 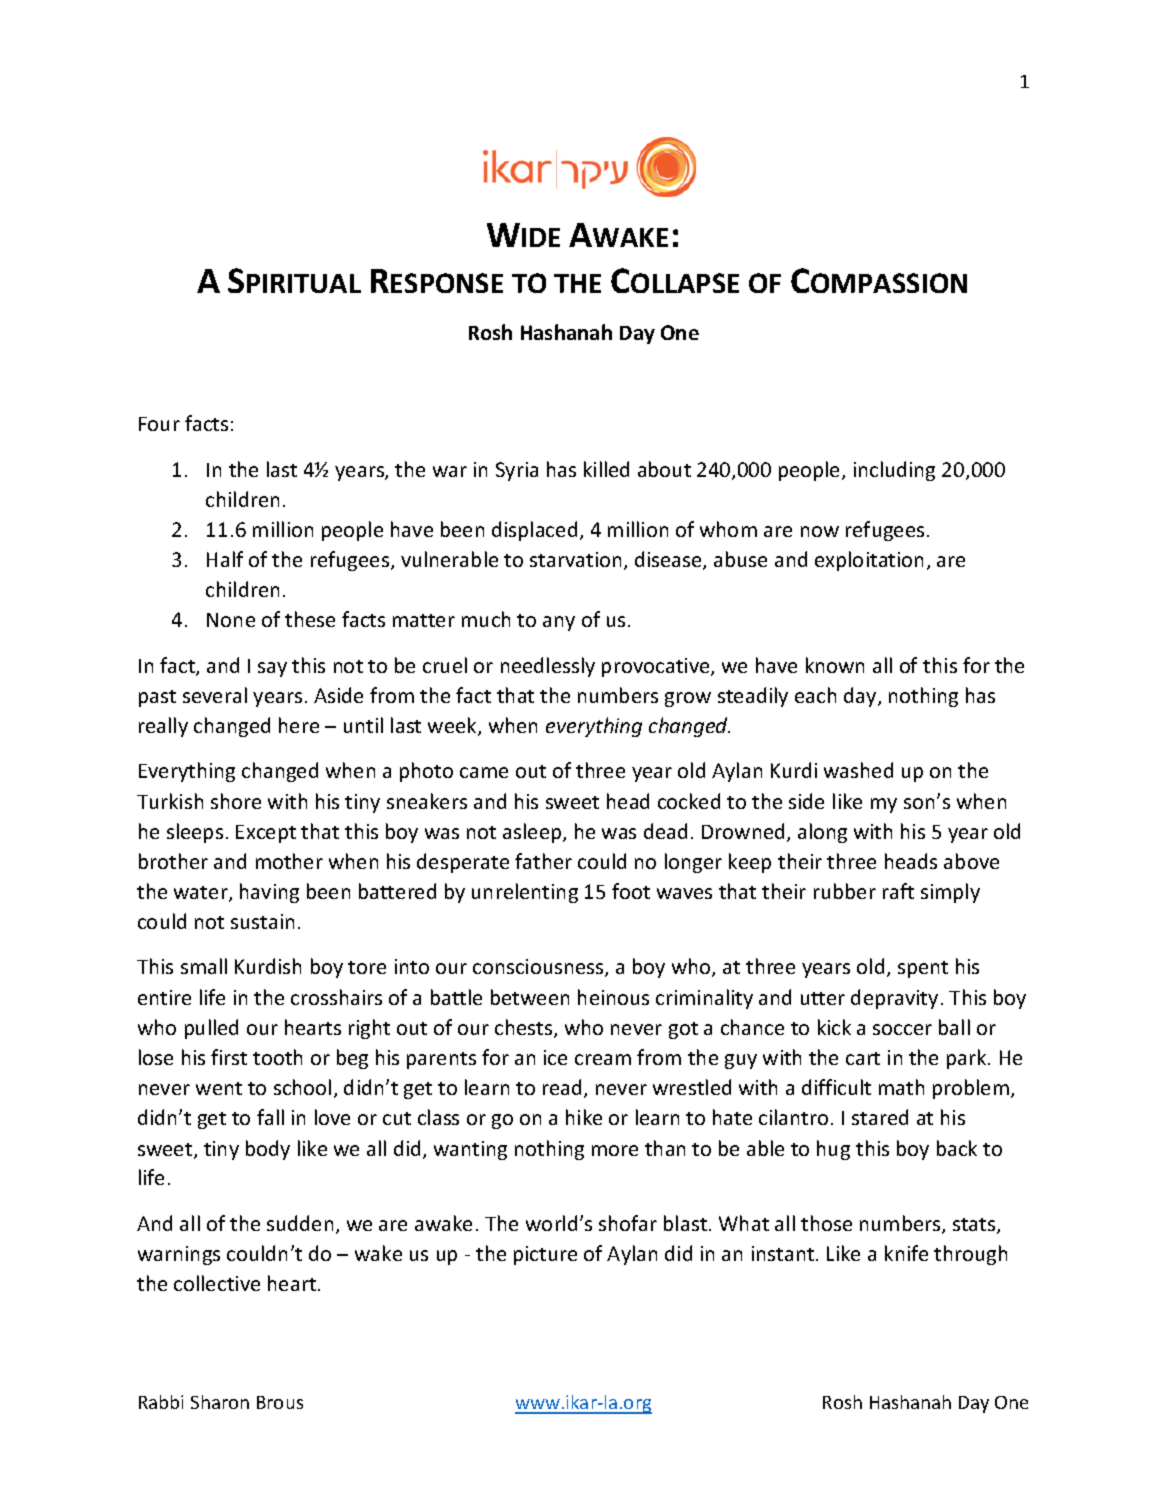 What do you see at coordinates (525, 893) in the page?
I see `unrelenting` at bounding box center [525, 893].
